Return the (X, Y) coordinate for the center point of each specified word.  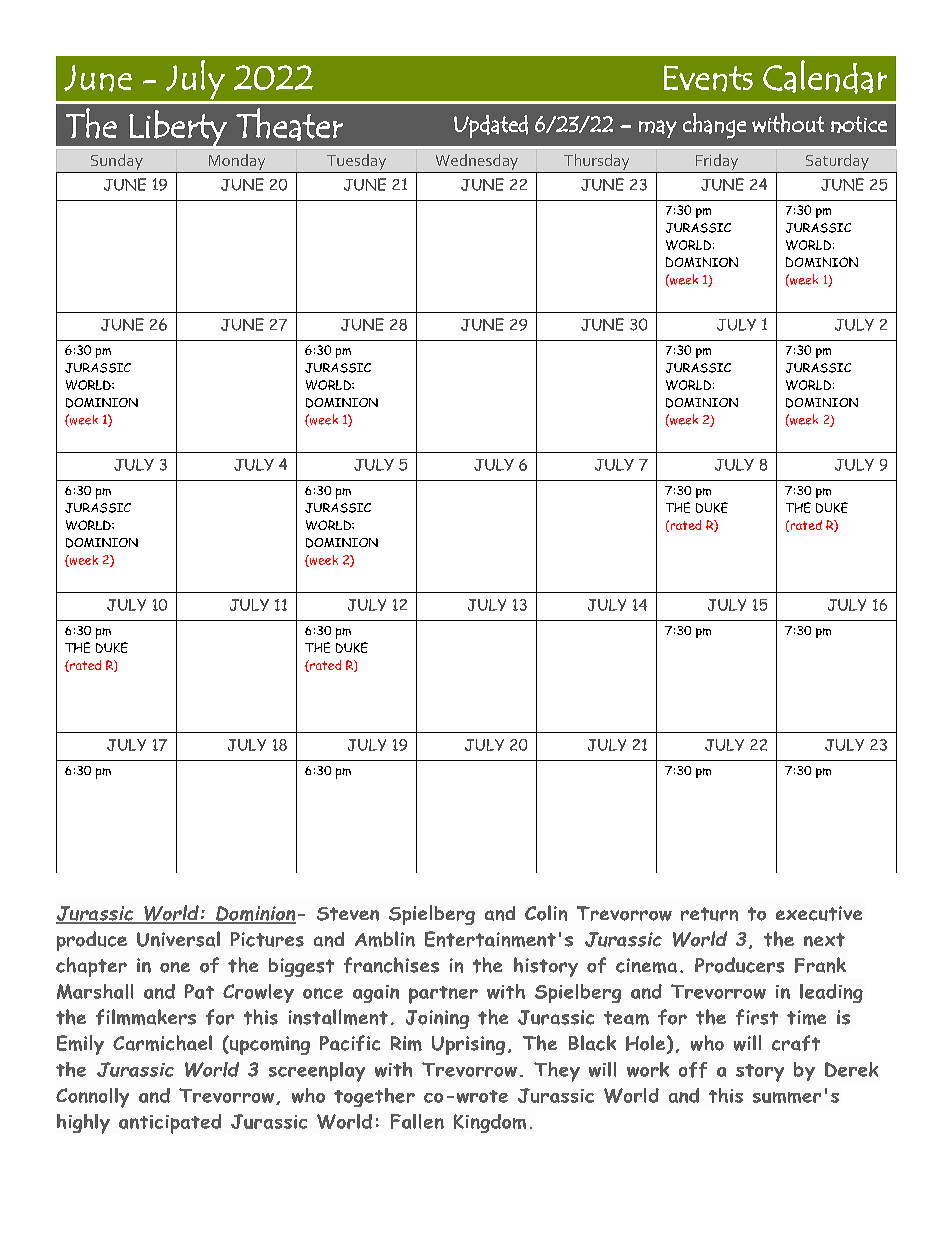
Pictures (267, 939)
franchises (391, 965)
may (658, 129)
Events (708, 78)
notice (859, 124)
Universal (178, 939)
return (709, 914)
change (714, 126)
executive (819, 913)
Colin (546, 913)
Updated (491, 126)
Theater (289, 124)
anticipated (170, 1124)
